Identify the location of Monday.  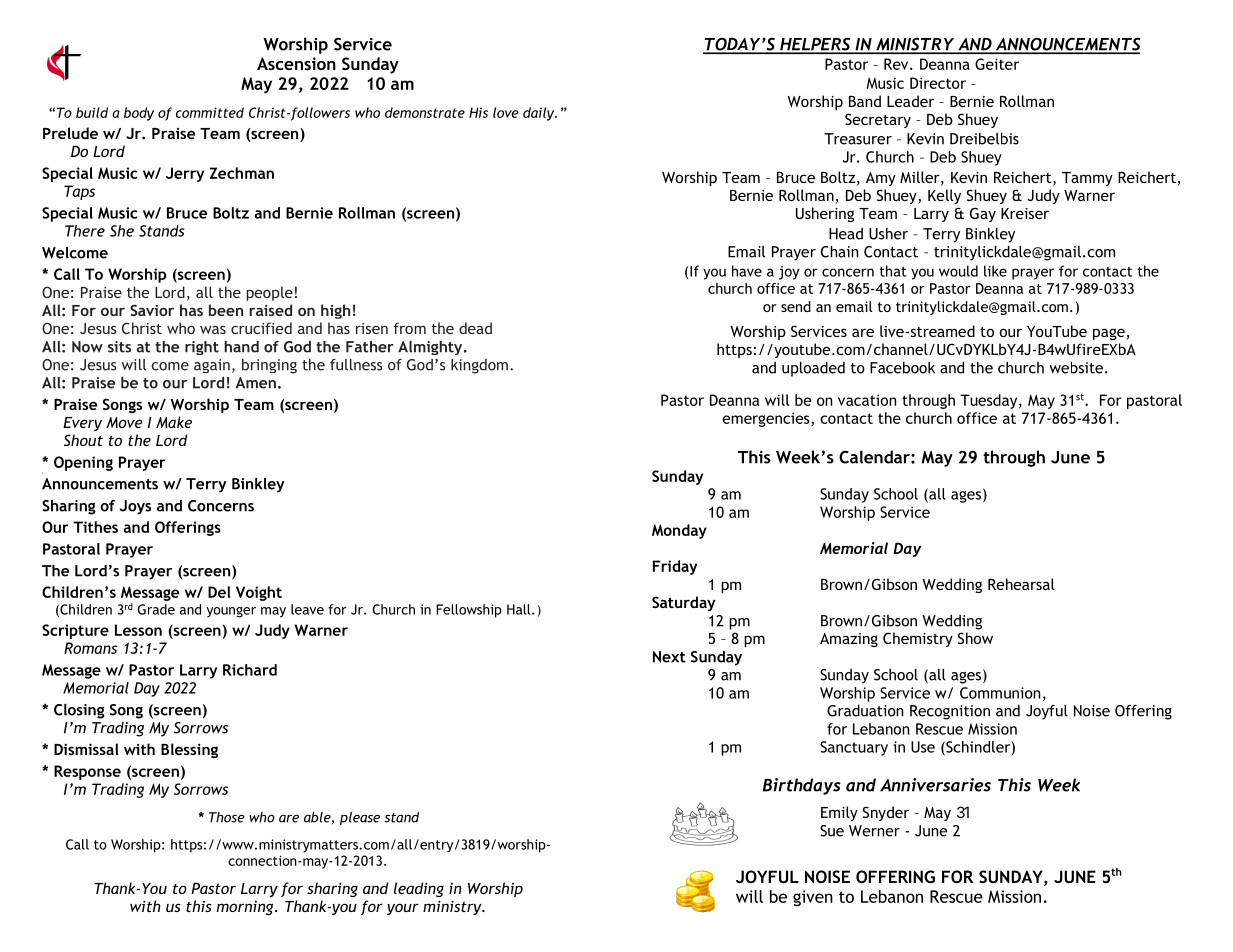
(679, 531).
